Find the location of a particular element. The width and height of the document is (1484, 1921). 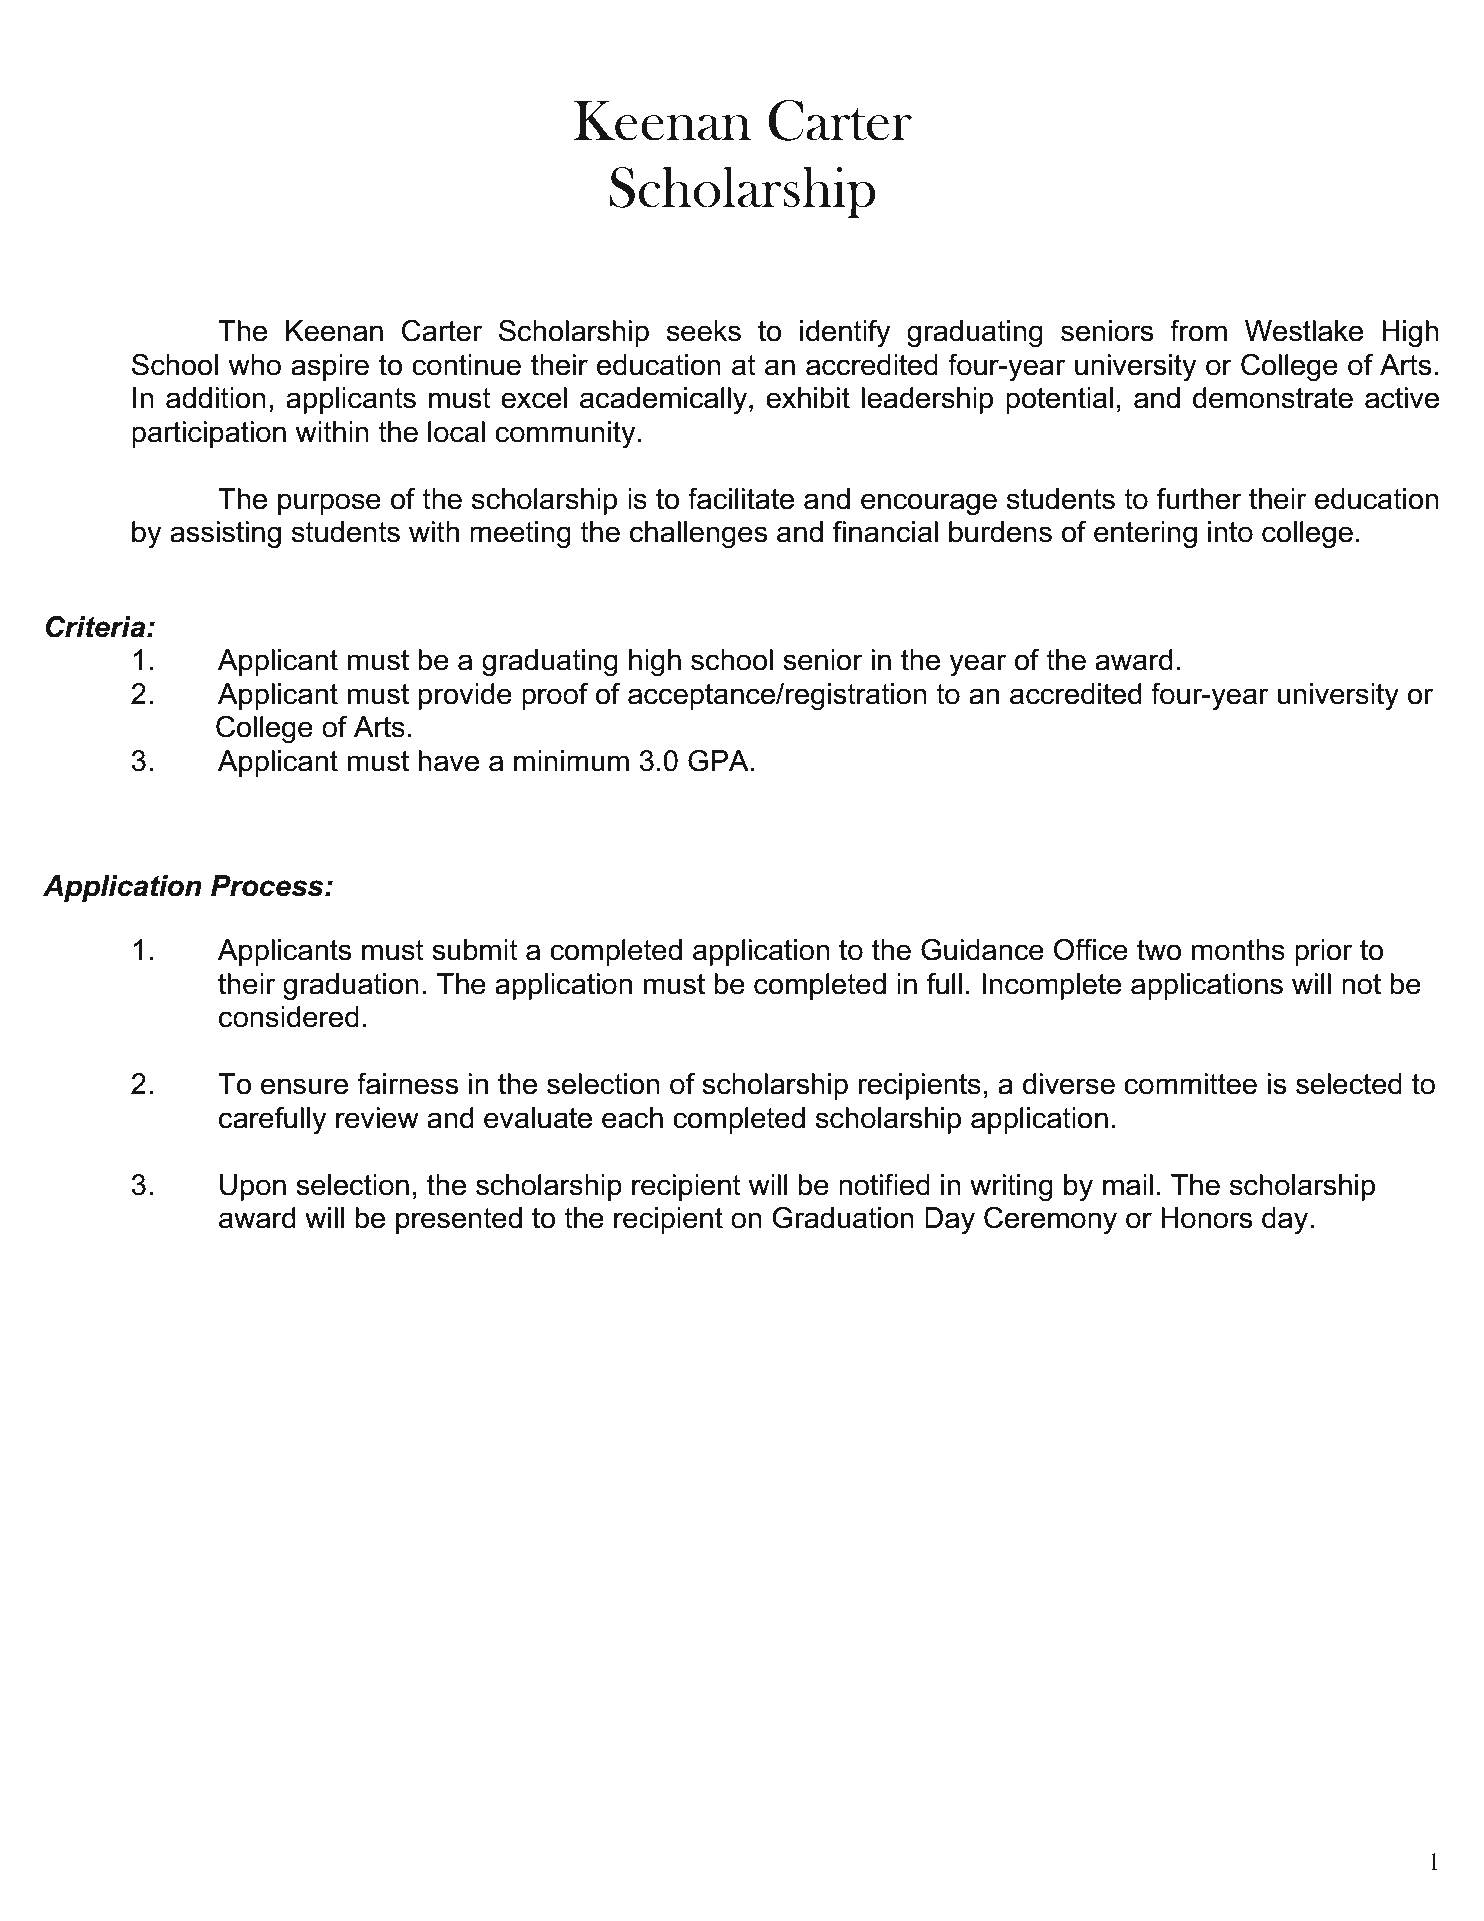

GPA is located at coordinates (718, 761).
